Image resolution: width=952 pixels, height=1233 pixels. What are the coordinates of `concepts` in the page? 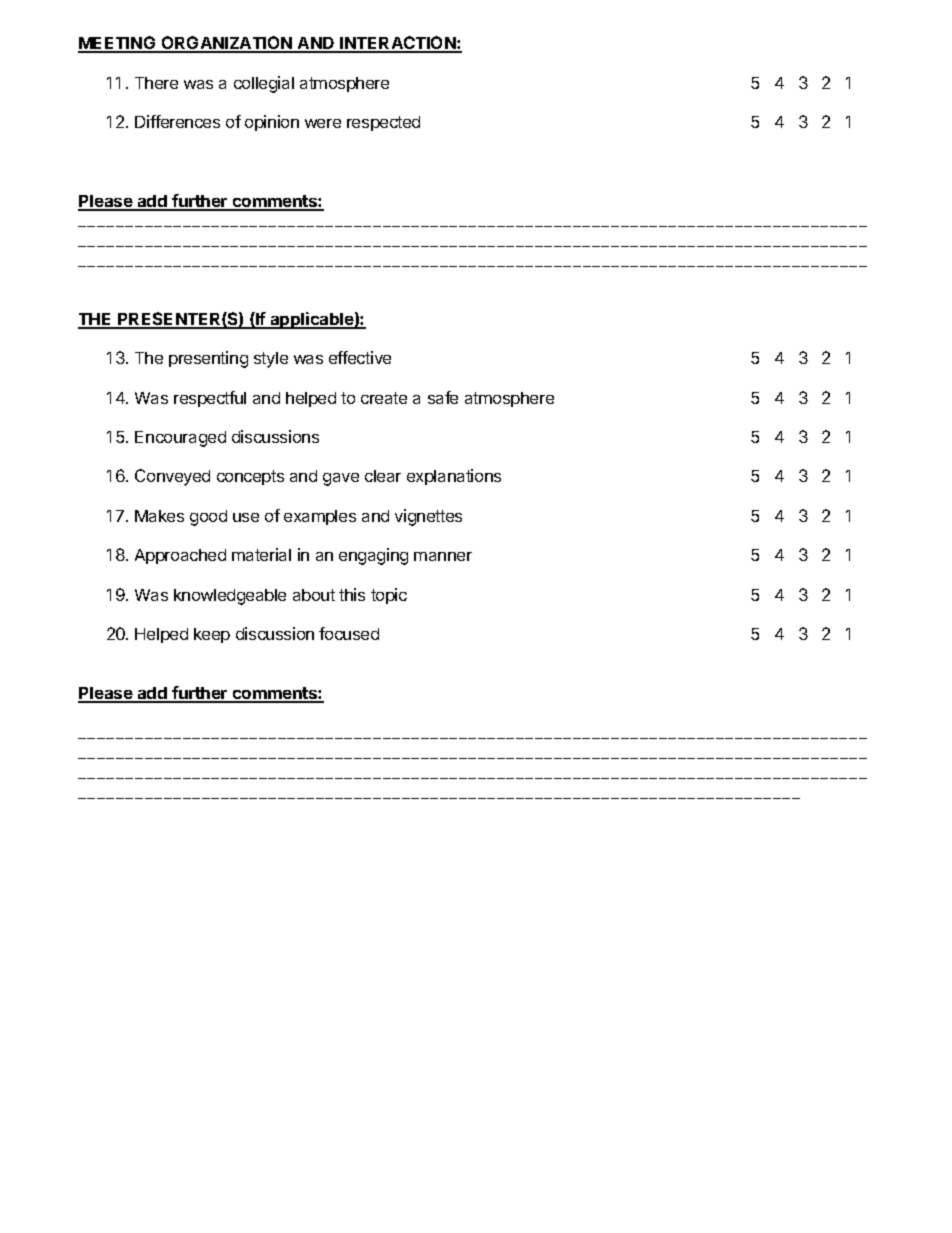 It's located at (250, 477).
